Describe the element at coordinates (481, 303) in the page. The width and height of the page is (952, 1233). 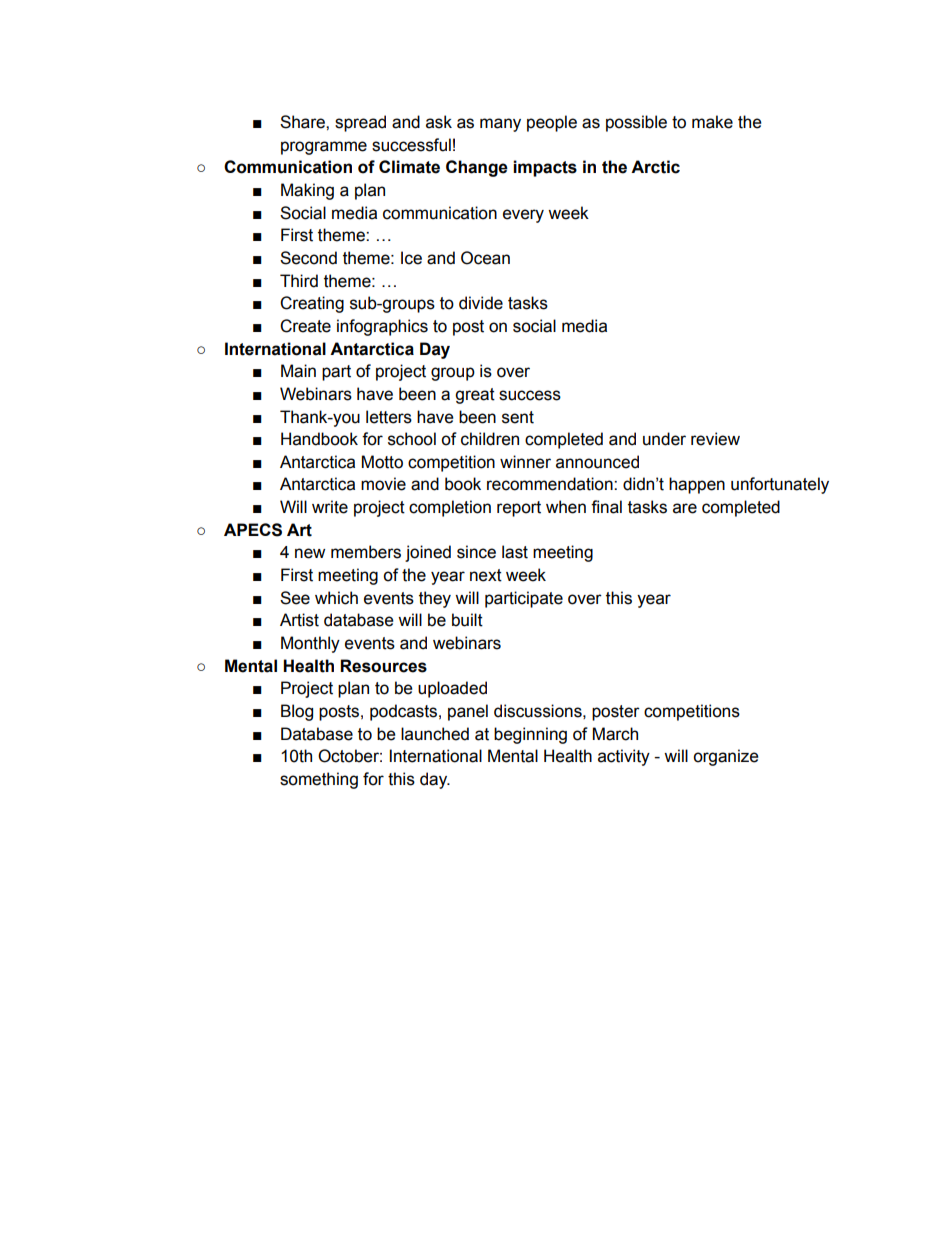
I see `divide` at that location.
